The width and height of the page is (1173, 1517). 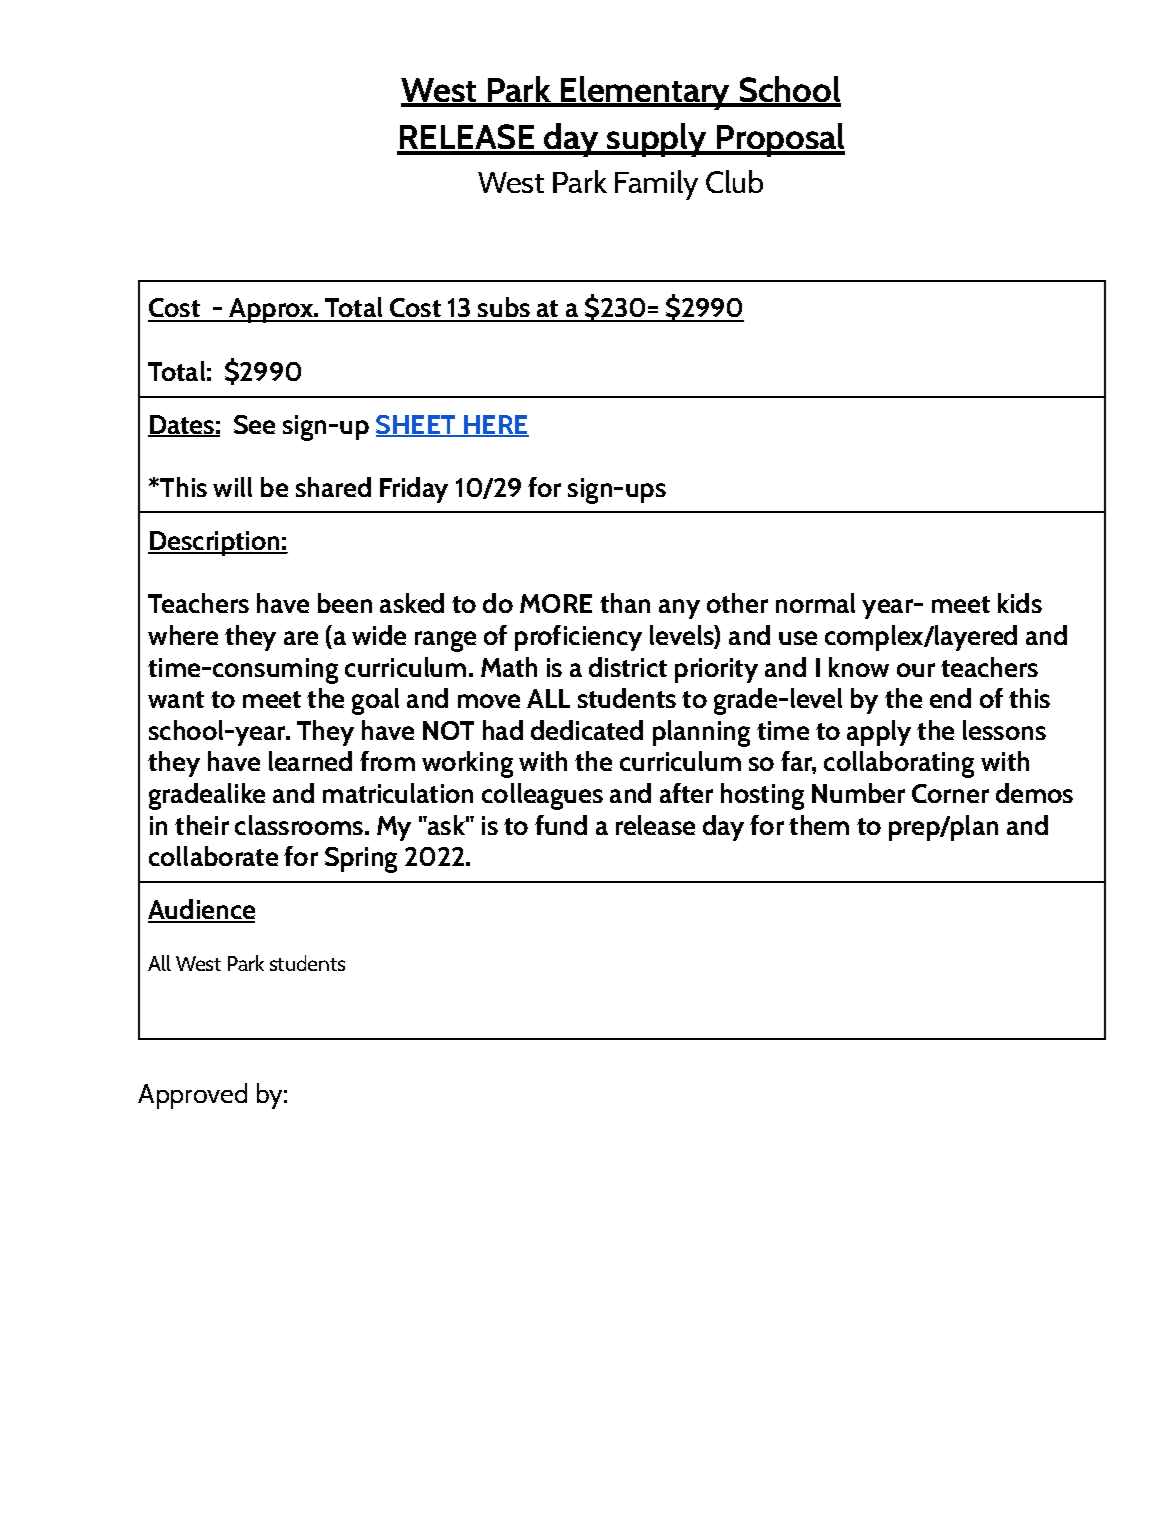 What do you see at coordinates (587, 730) in the page?
I see `dedicated` at bounding box center [587, 730].
